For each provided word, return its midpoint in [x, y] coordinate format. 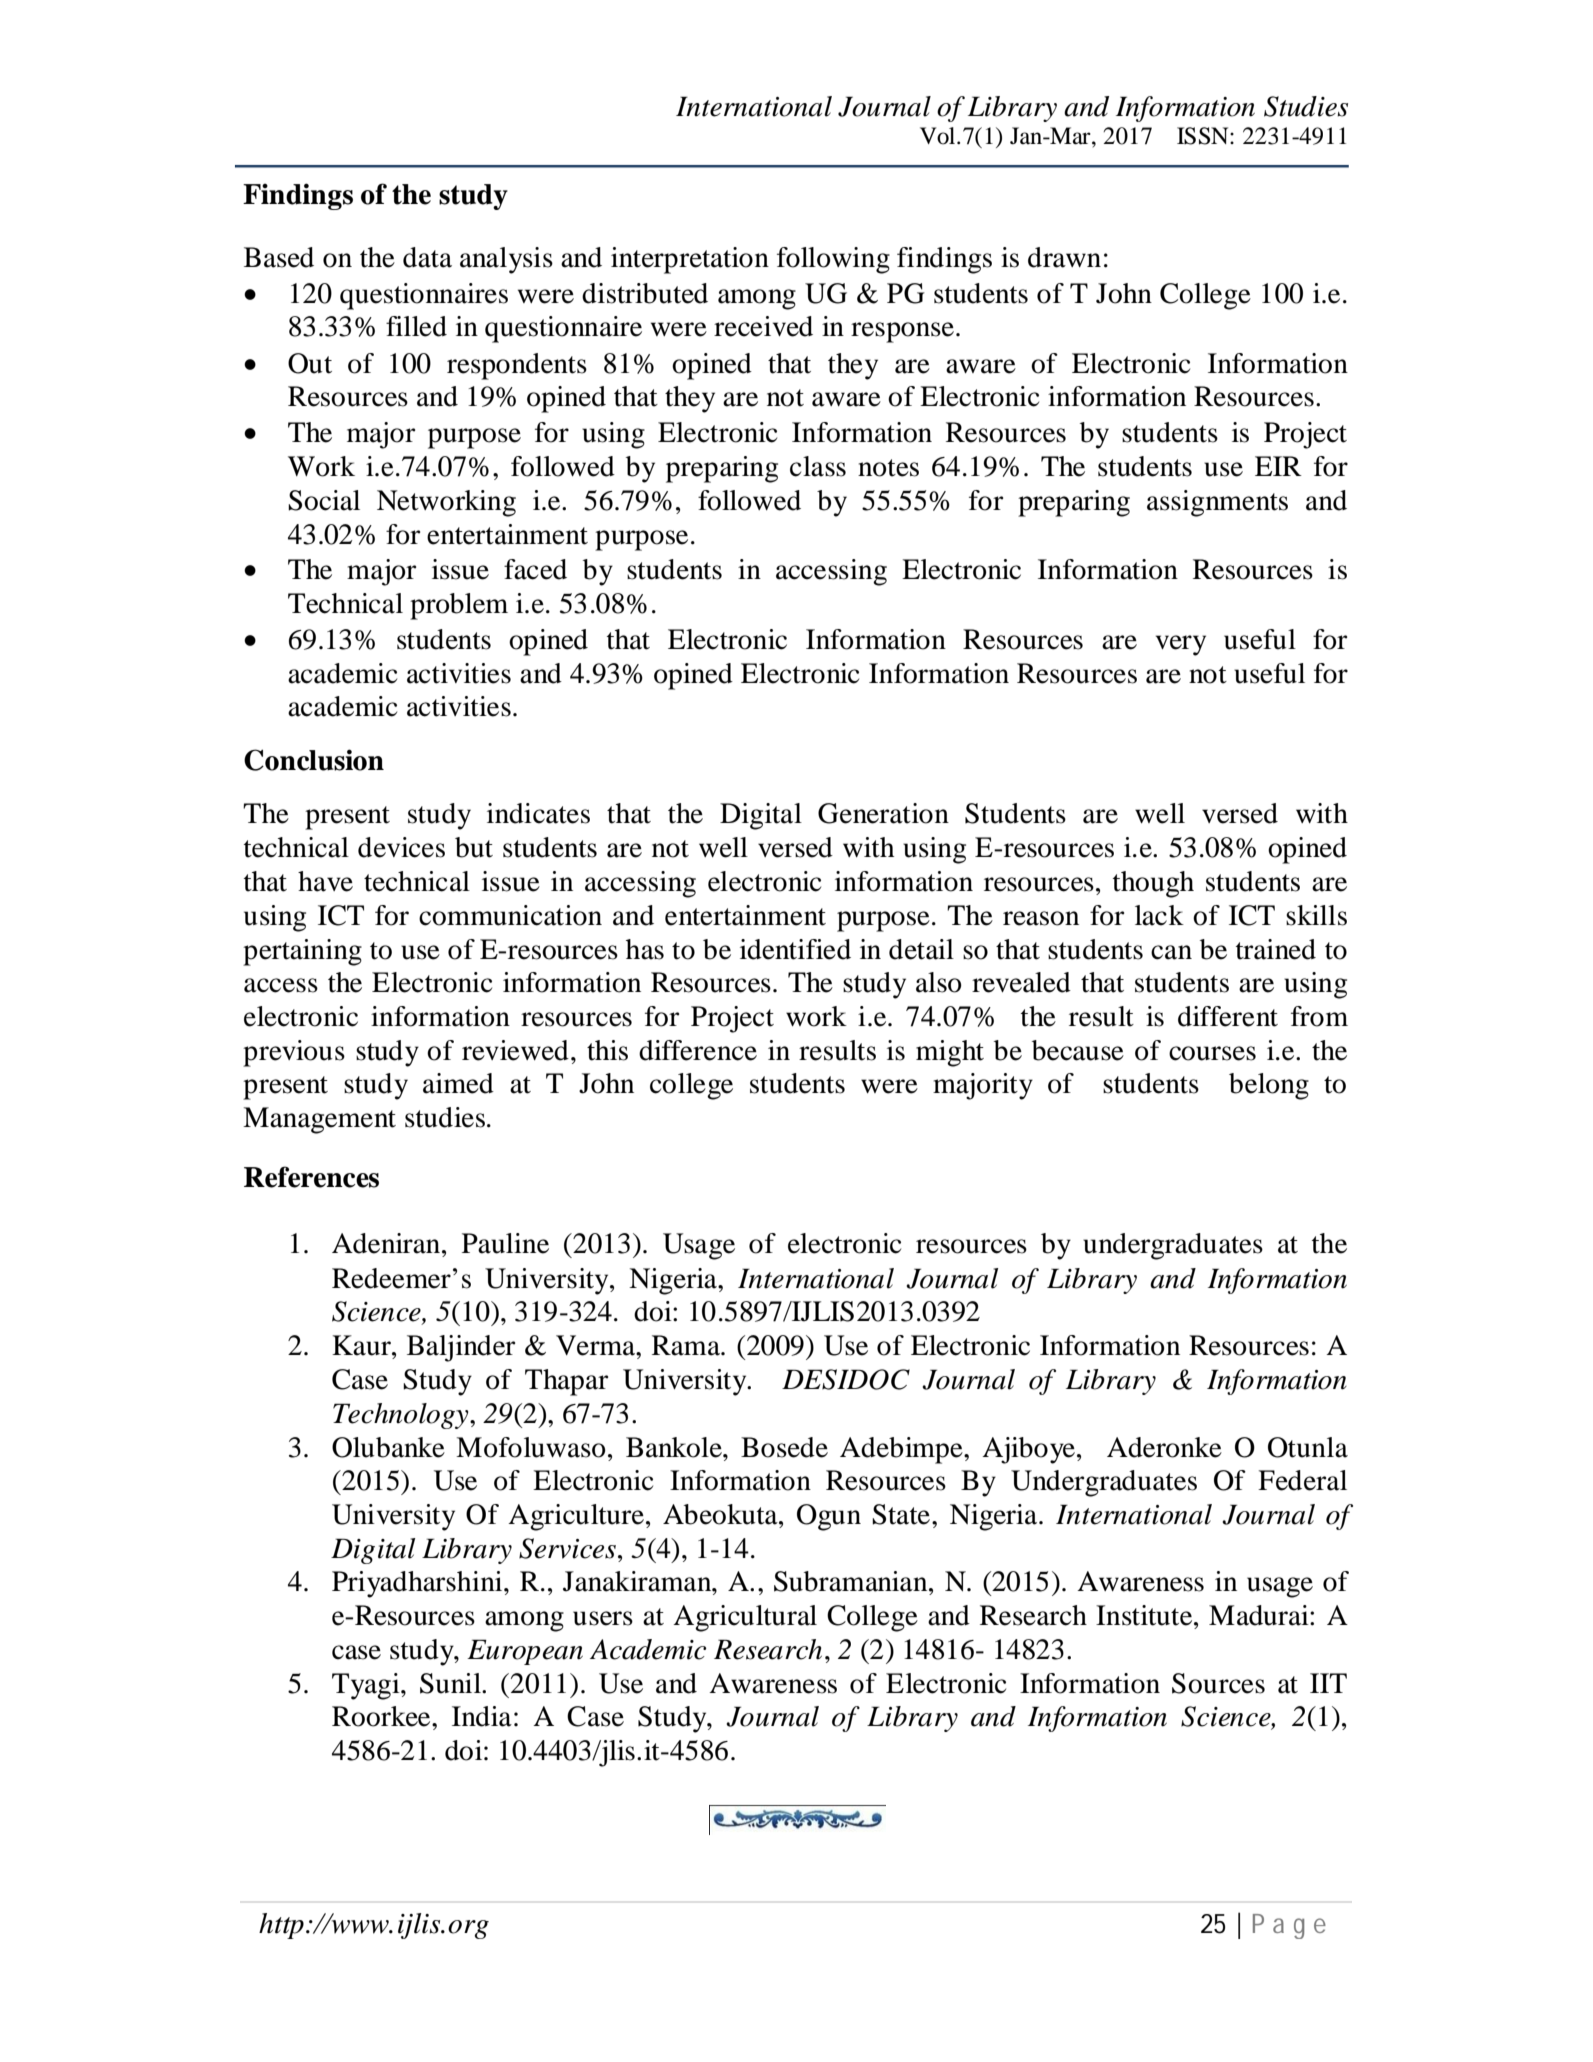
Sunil [451, 1683]
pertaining [302, 952]
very [1181, 645]
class [818, 466]
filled [416, 326]
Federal [1302, 1480]
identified [795, 949]
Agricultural [745, 1618]
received [763, 326]
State [901, 1514]
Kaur [362, 1345]
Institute [1145, 1615]
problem [459, 606]
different [1228, 1016]
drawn [1064, 257]
